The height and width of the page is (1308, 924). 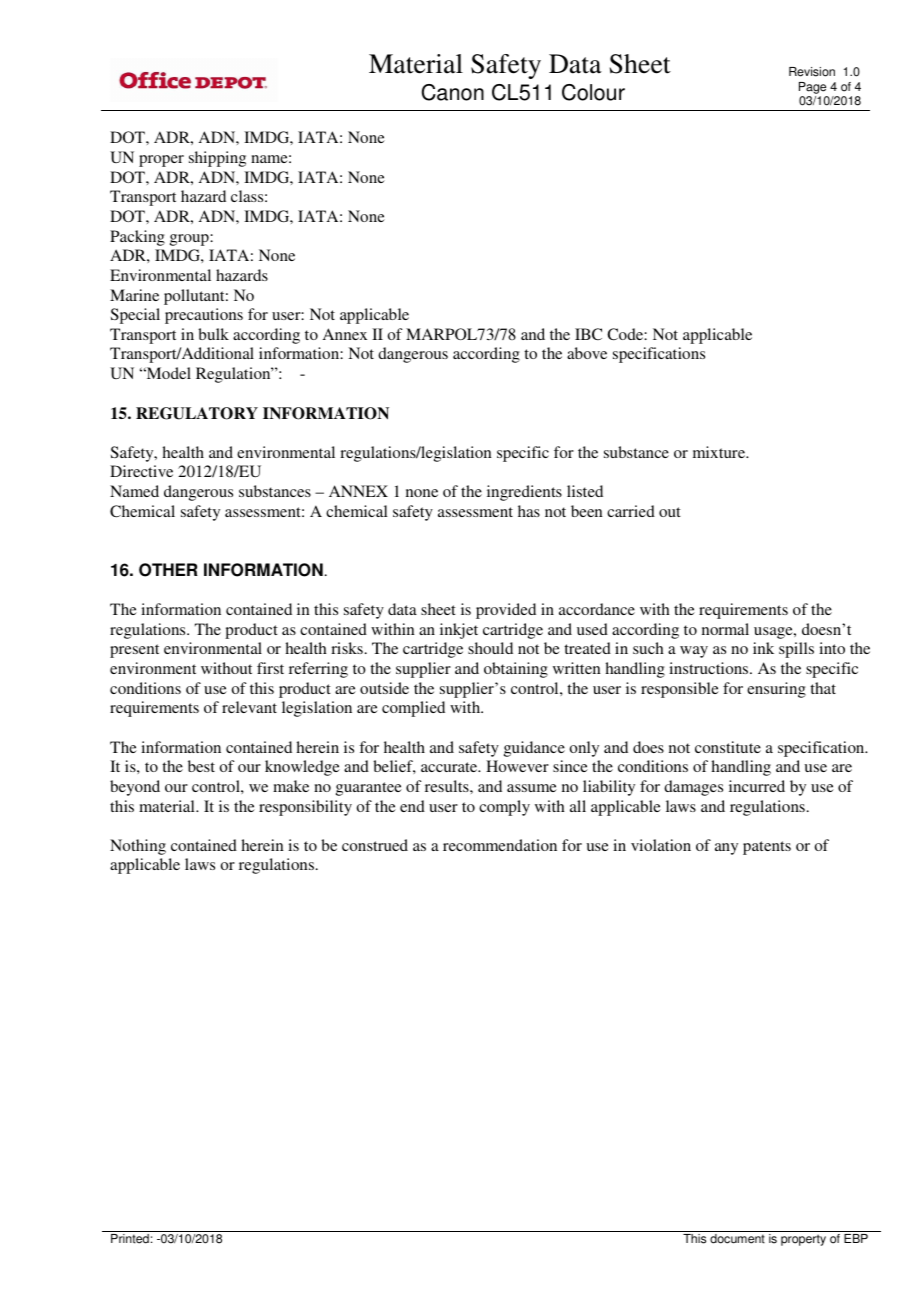 What do you see at coordinates (856, 1238) in the page?
I see `EBP` at bounding box center [856, 1238].
